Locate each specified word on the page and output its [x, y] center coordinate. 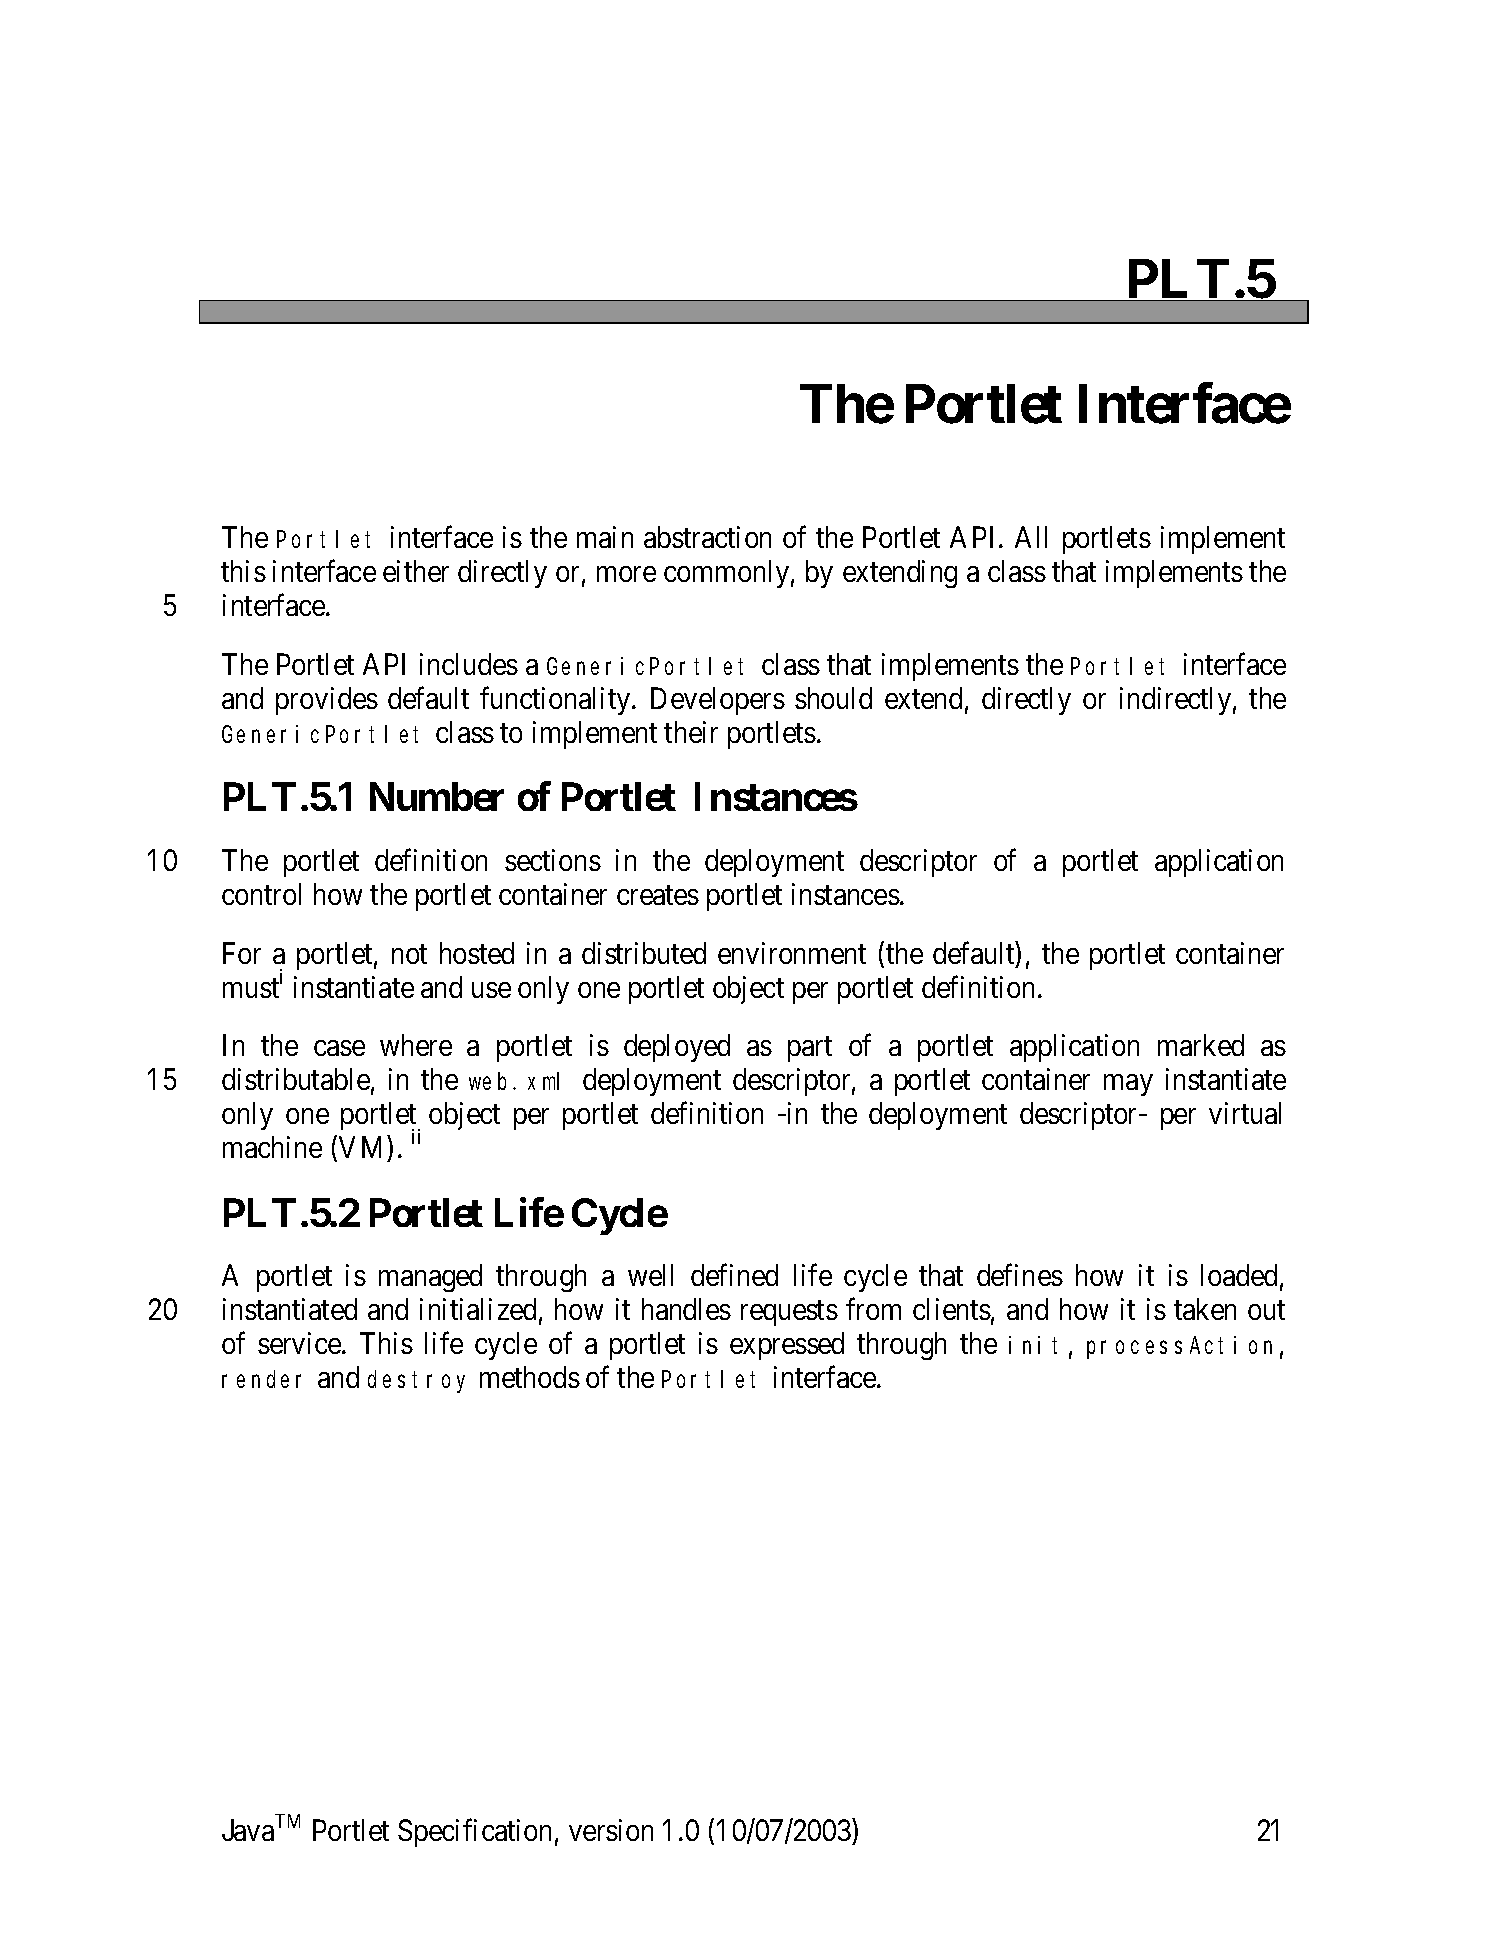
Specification [474, 1833]
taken [1205, 1309]
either [416, 571]
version [611, 1830]
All [1031, 537]
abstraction [707, 537]
